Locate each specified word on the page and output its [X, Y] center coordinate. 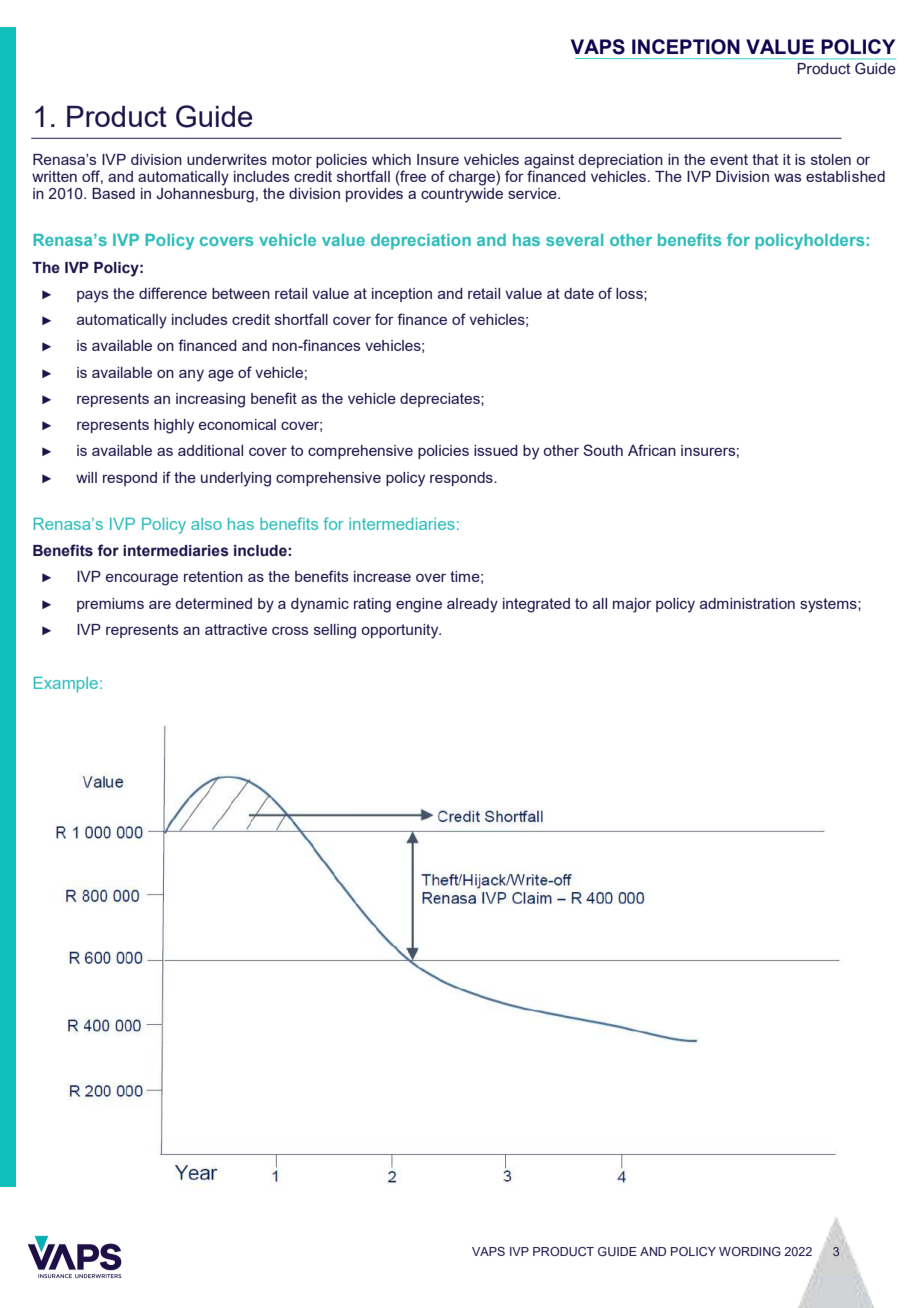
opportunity [401, 631]
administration [747, 603]
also [206, 524]
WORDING [750, 1251]
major [632, 605]
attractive [236, 629]
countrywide [462, 194]
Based [113, 193]
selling [335, 631]
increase [382, 576]
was [787, 178]
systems [829, 605]
